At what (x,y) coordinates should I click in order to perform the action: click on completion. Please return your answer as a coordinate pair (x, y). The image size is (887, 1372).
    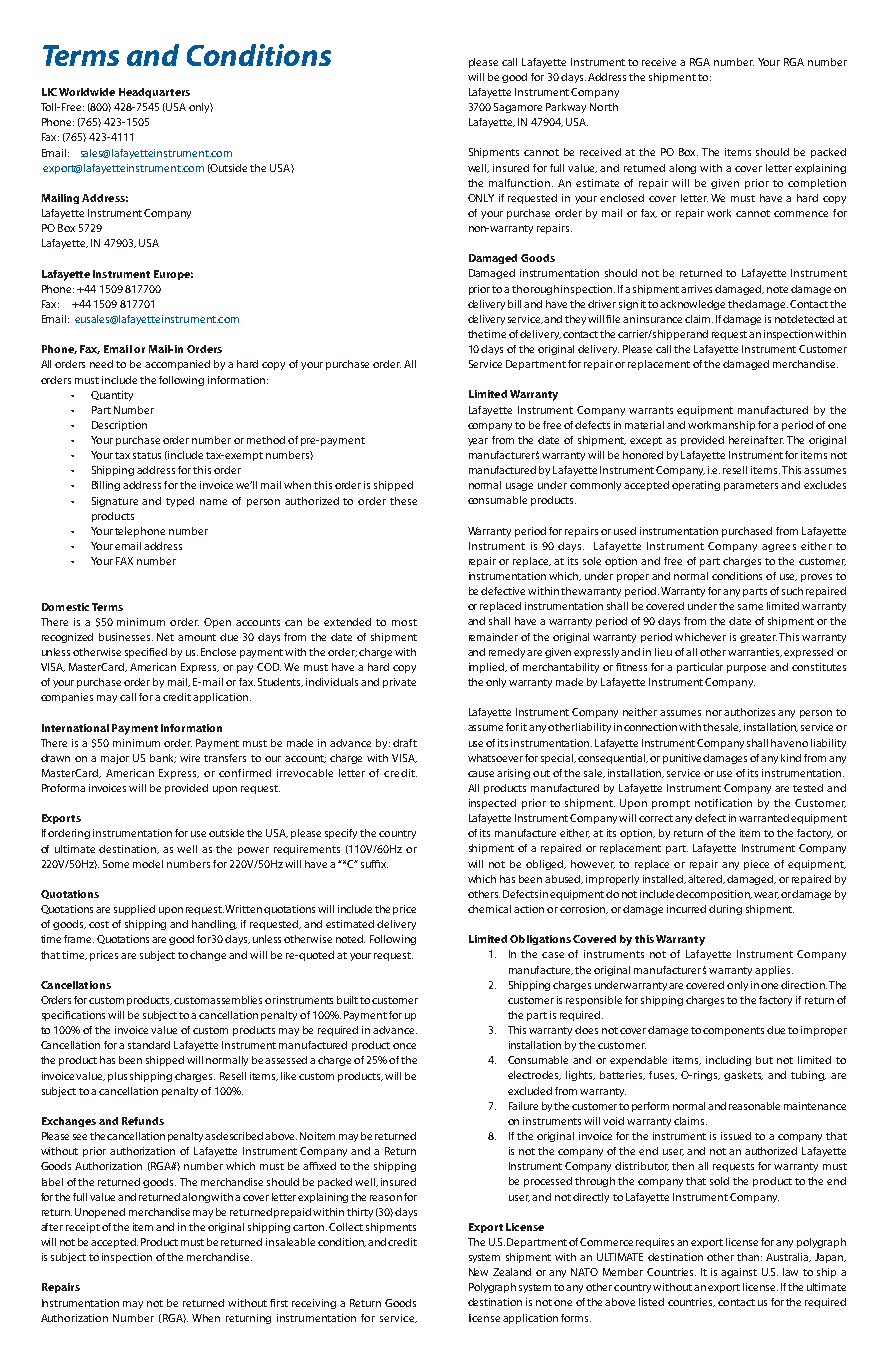
    Looking at the image, I should click on (817, 184).
